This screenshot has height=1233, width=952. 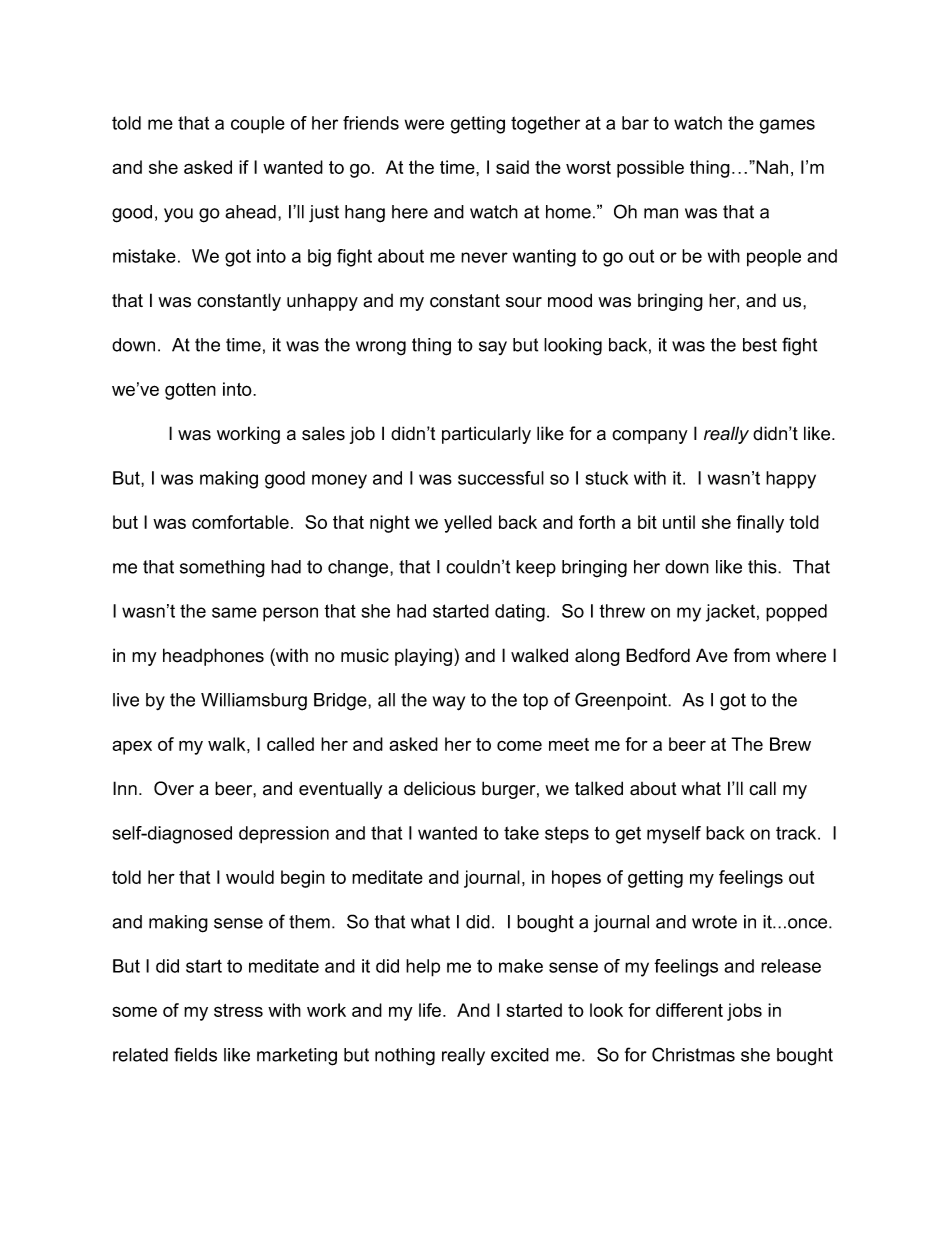 What do you see at coordinates (424, 124) in the screenshot?
I see `were` at bounding box center [424, 124].
